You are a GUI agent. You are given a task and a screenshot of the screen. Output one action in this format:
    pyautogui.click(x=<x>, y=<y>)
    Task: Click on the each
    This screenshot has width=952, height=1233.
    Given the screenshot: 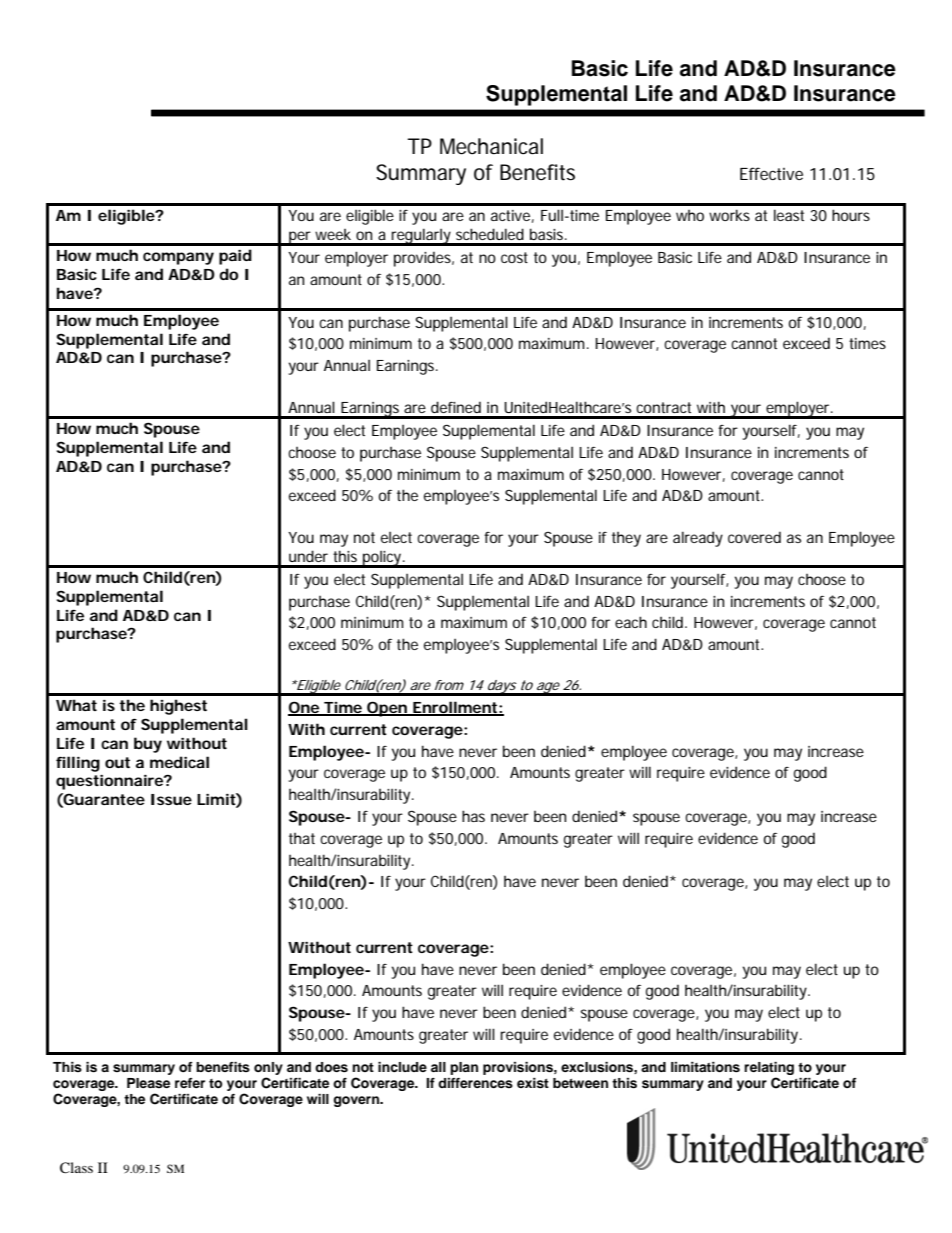 What is the action you would take?
    pyautogui.click(x=631, y=622)
